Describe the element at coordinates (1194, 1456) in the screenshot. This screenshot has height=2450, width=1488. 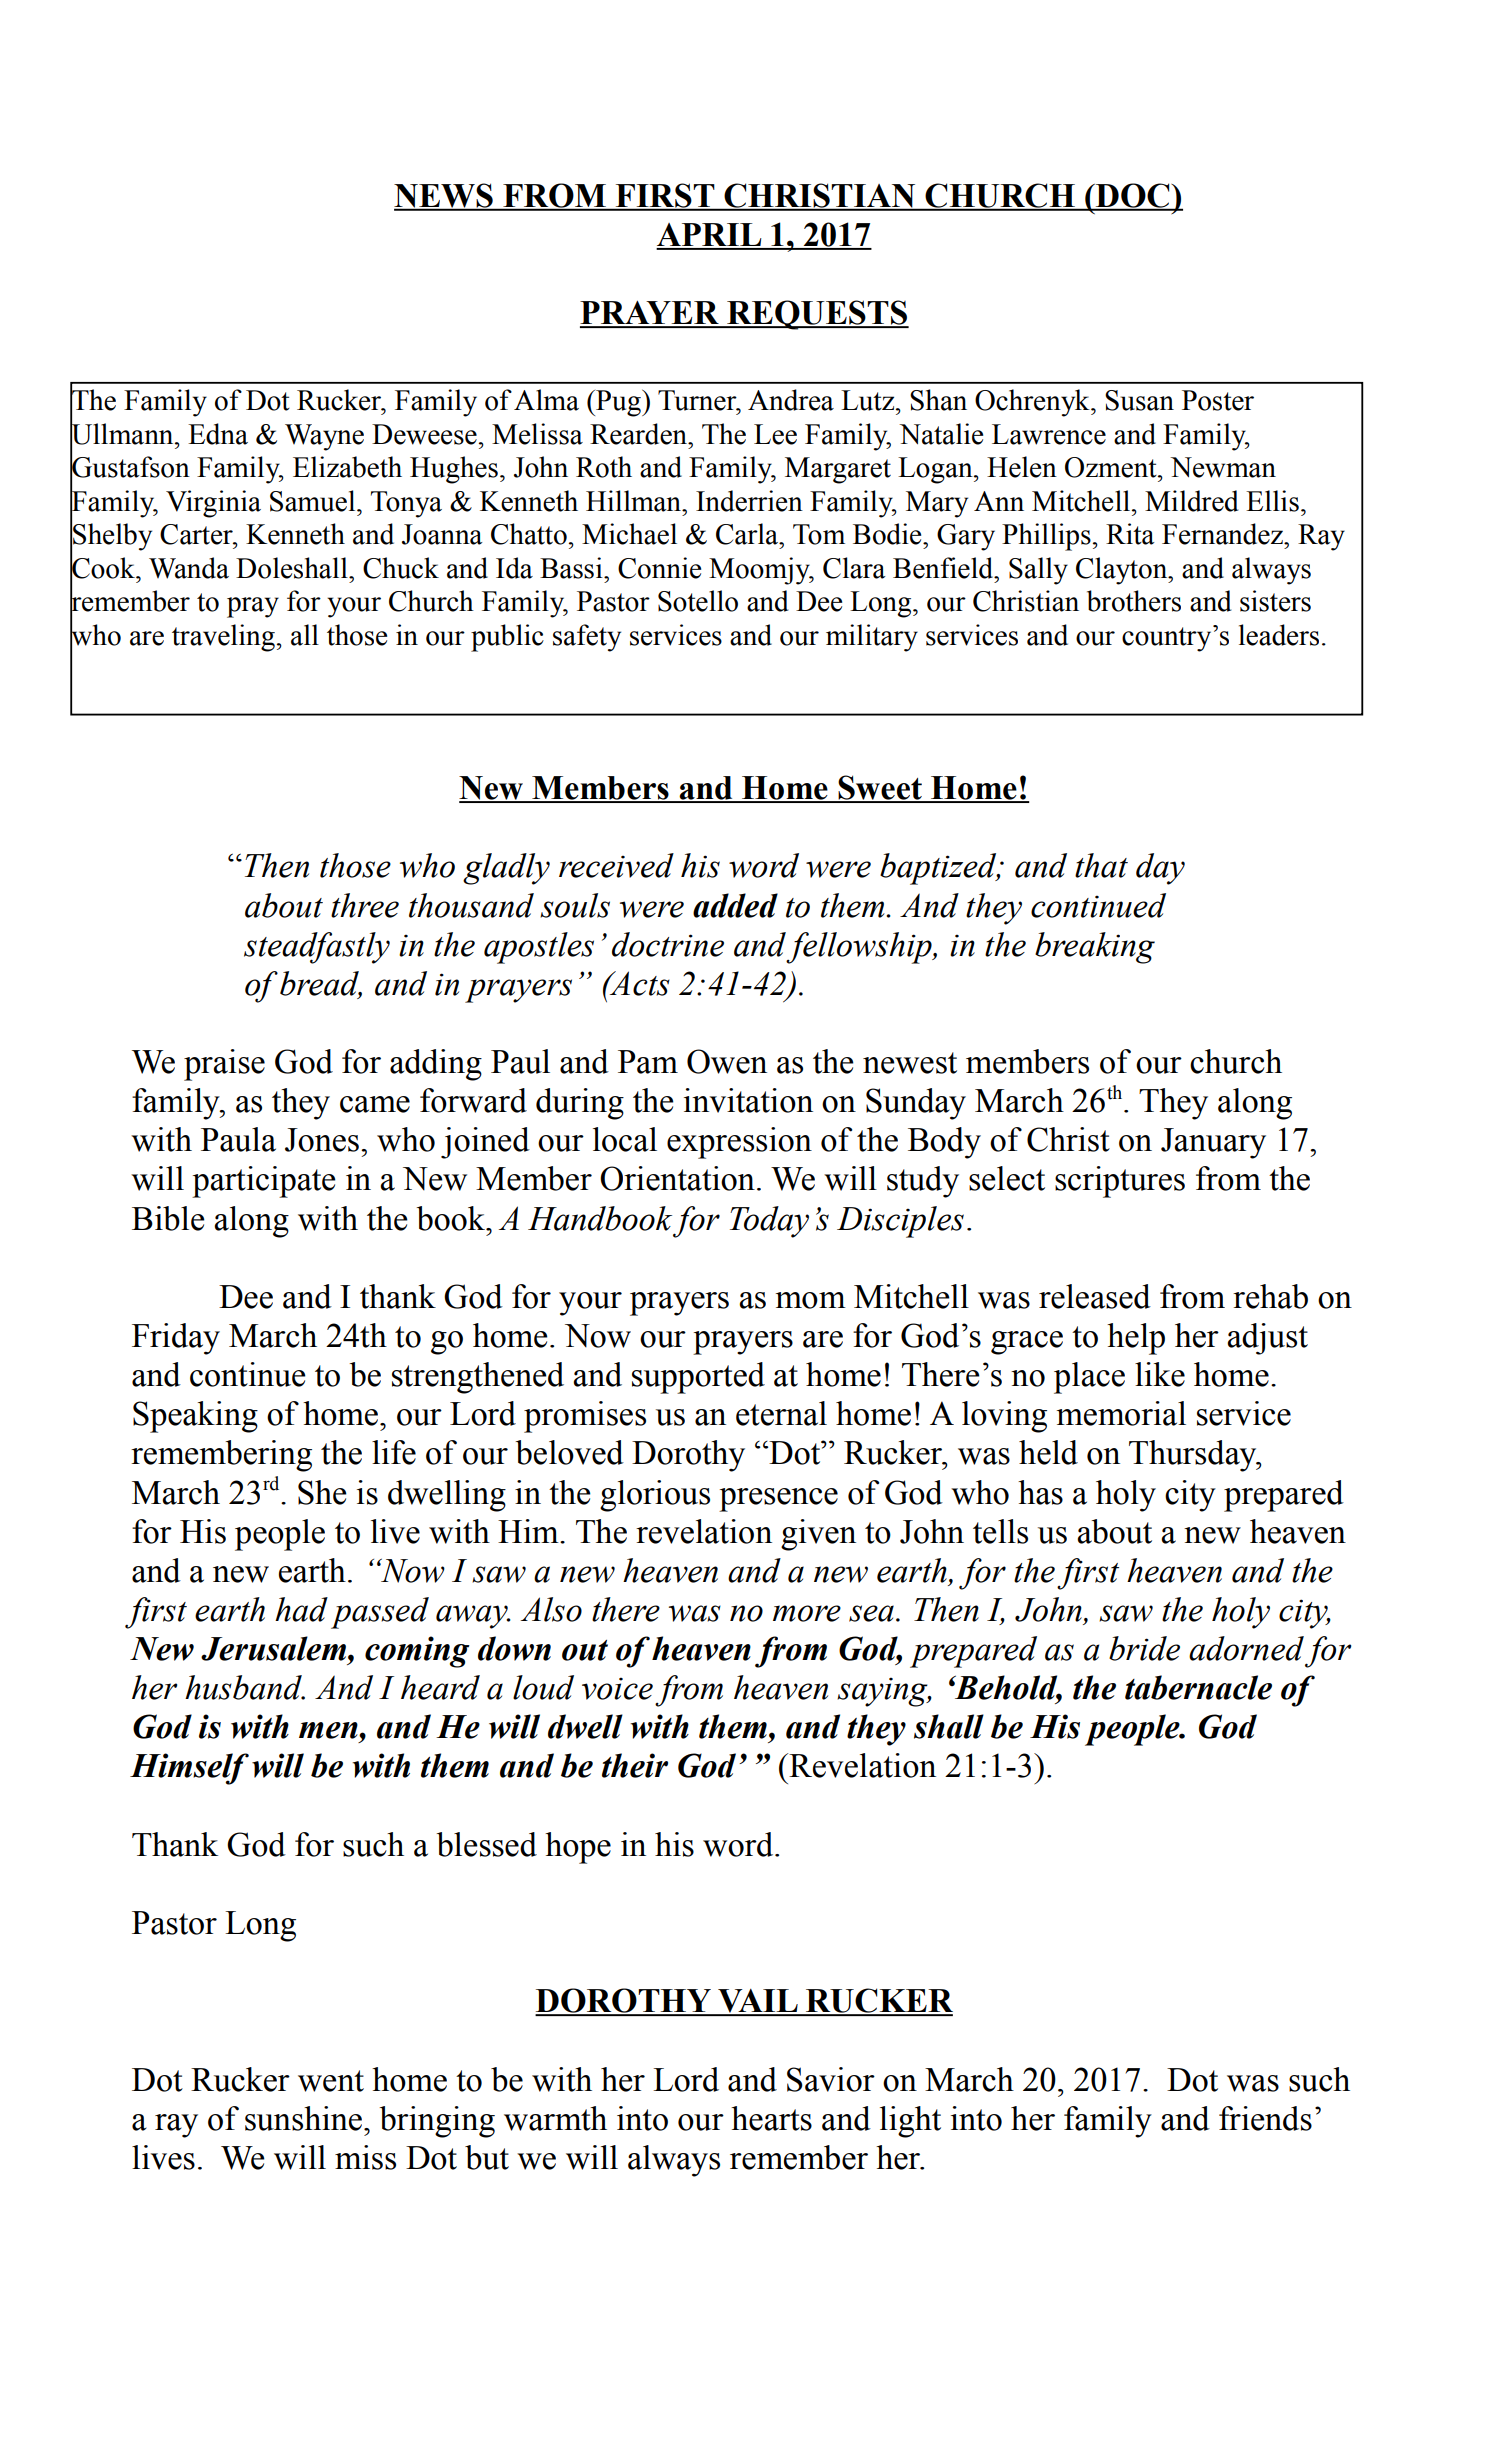
I see `Thursday` at that location.
